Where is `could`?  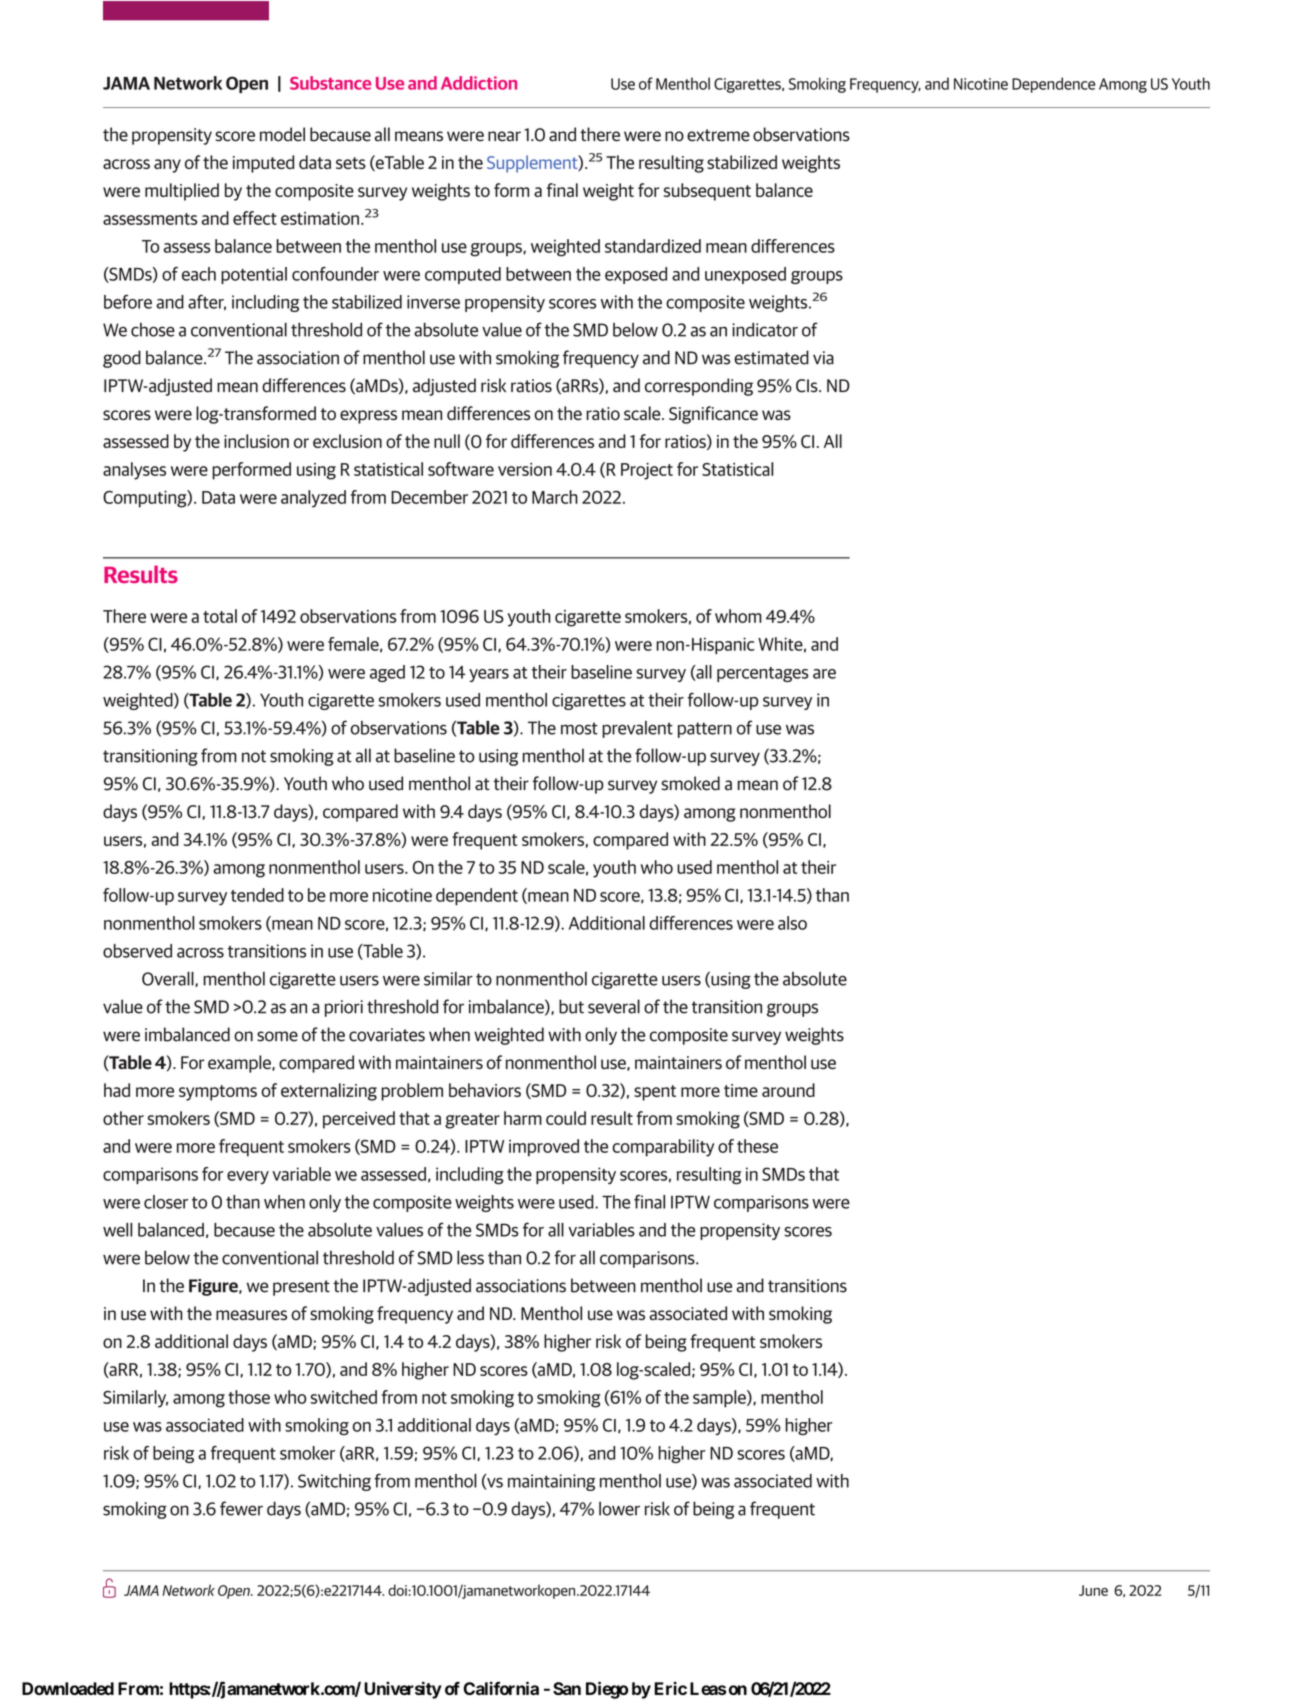
could is located at coordinates (566, 1118).
